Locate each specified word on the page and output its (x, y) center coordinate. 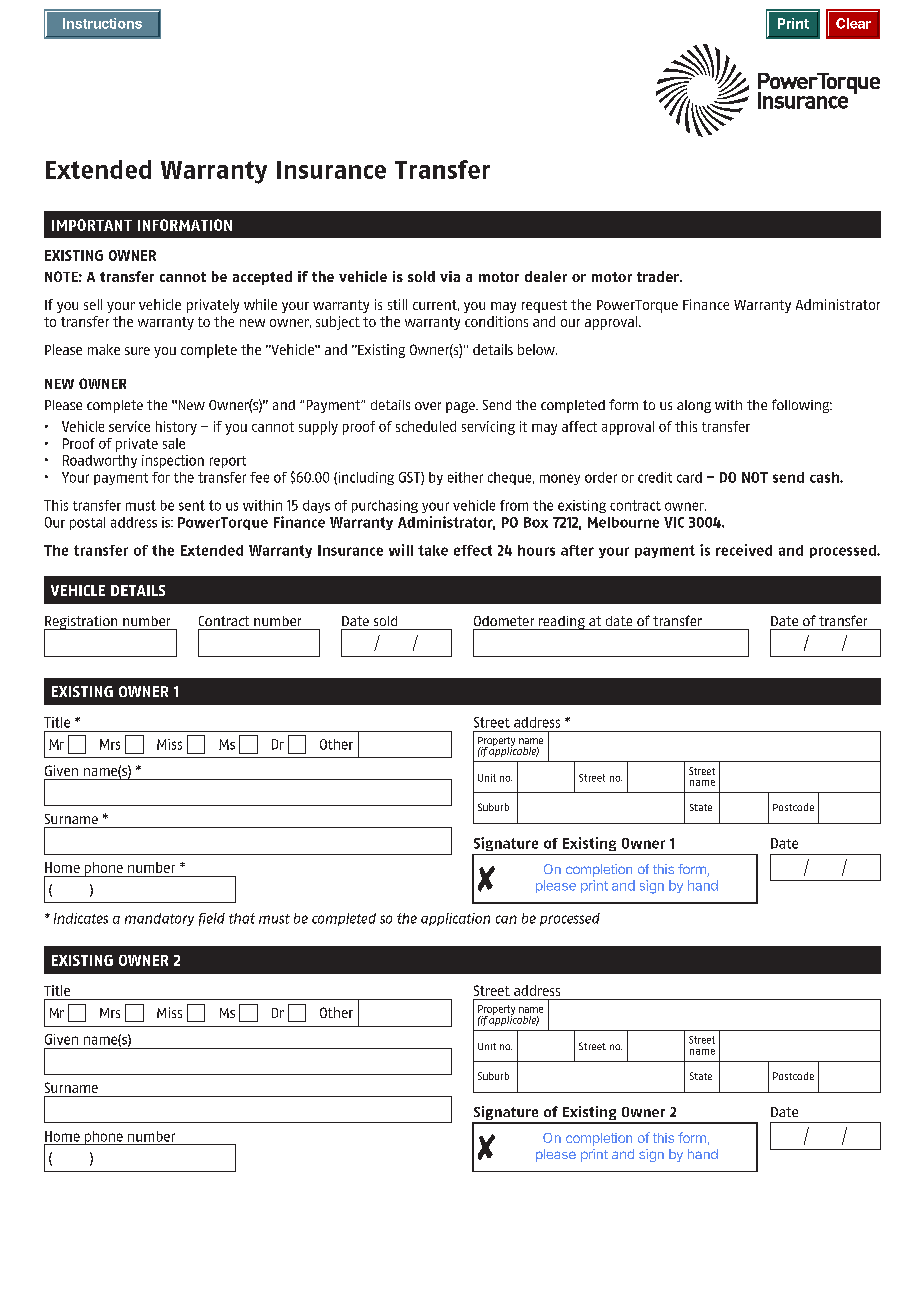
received (744, 550)
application (455, 919)
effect (473, 550)
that (242, 918)
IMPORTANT (92, 225)
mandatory (159, 919)
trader (659, 276)
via (450, 276)
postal (87, 523)
